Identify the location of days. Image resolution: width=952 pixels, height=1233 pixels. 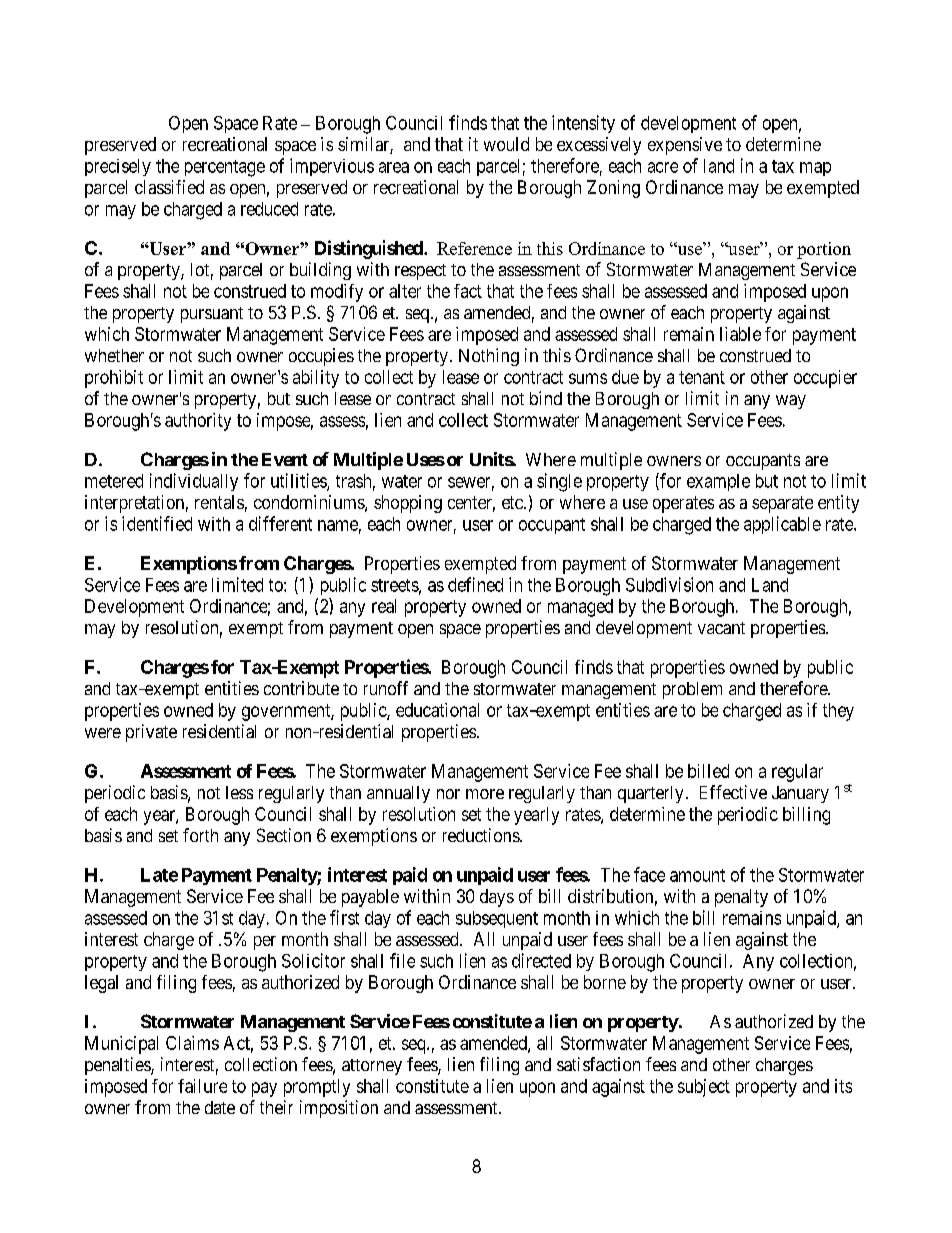
(497, 898).
